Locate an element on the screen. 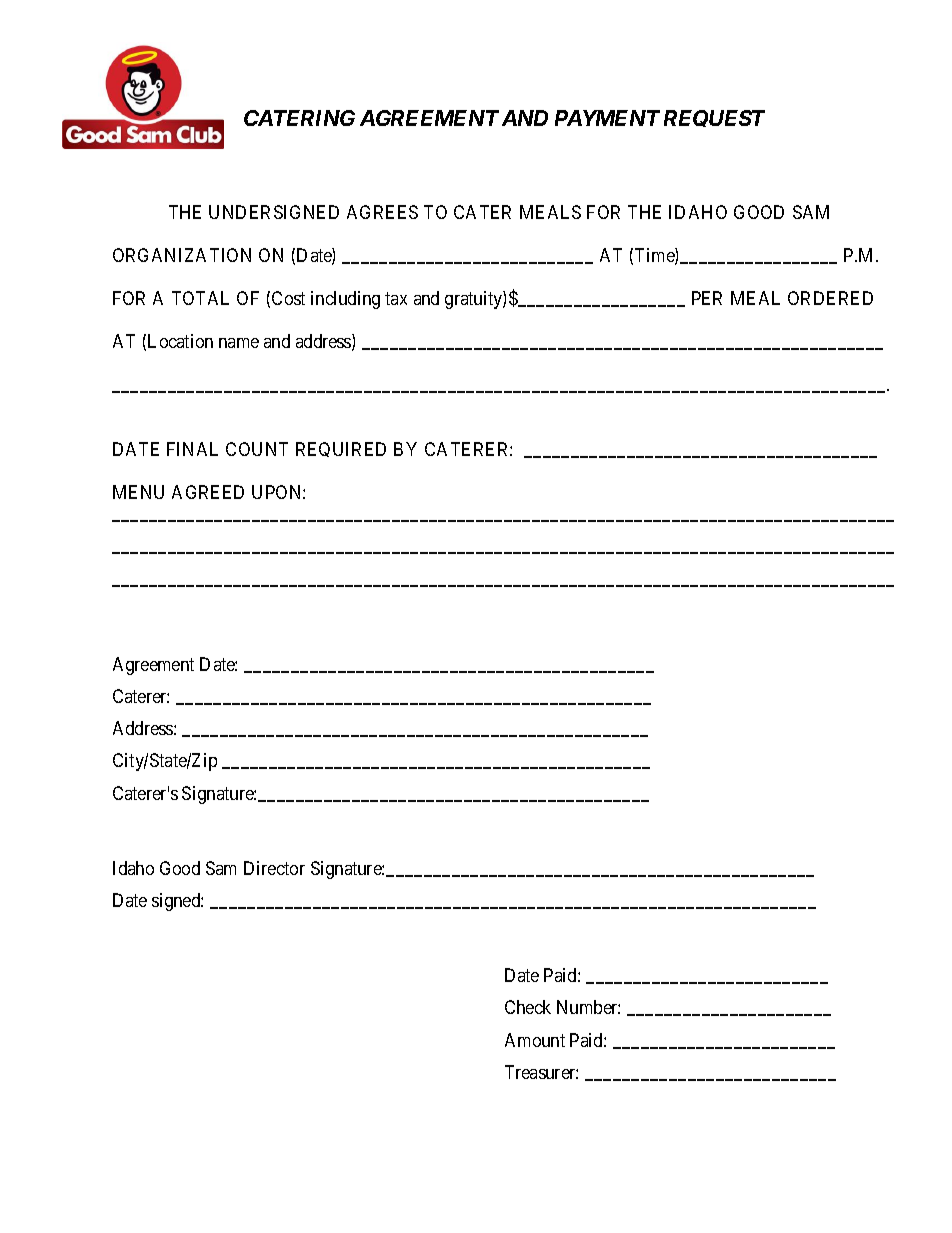 This screenshot has width=952, height=1233. Check is located at coordinates (528, 1007).
